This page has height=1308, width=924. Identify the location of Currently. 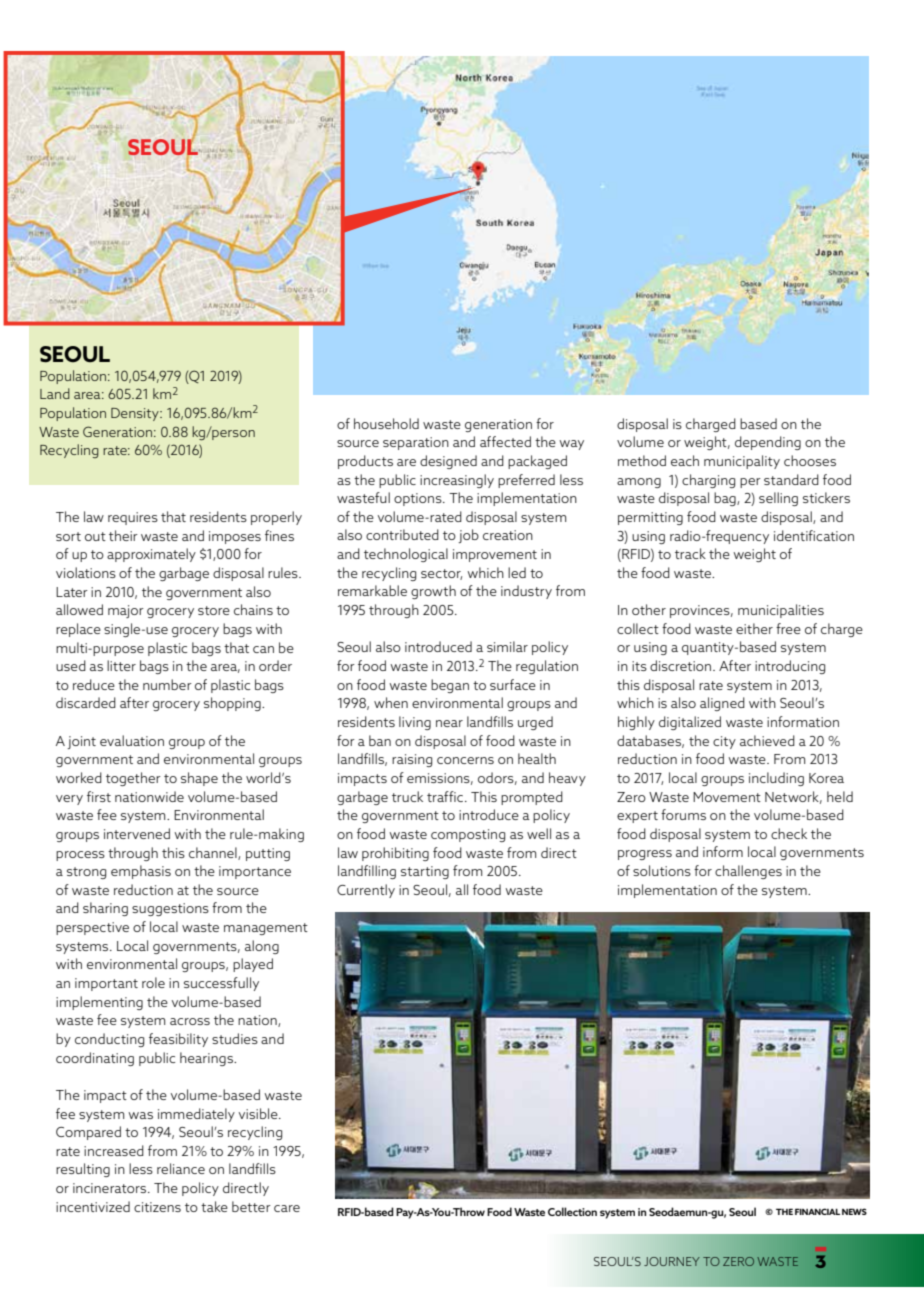
(366, 891).
